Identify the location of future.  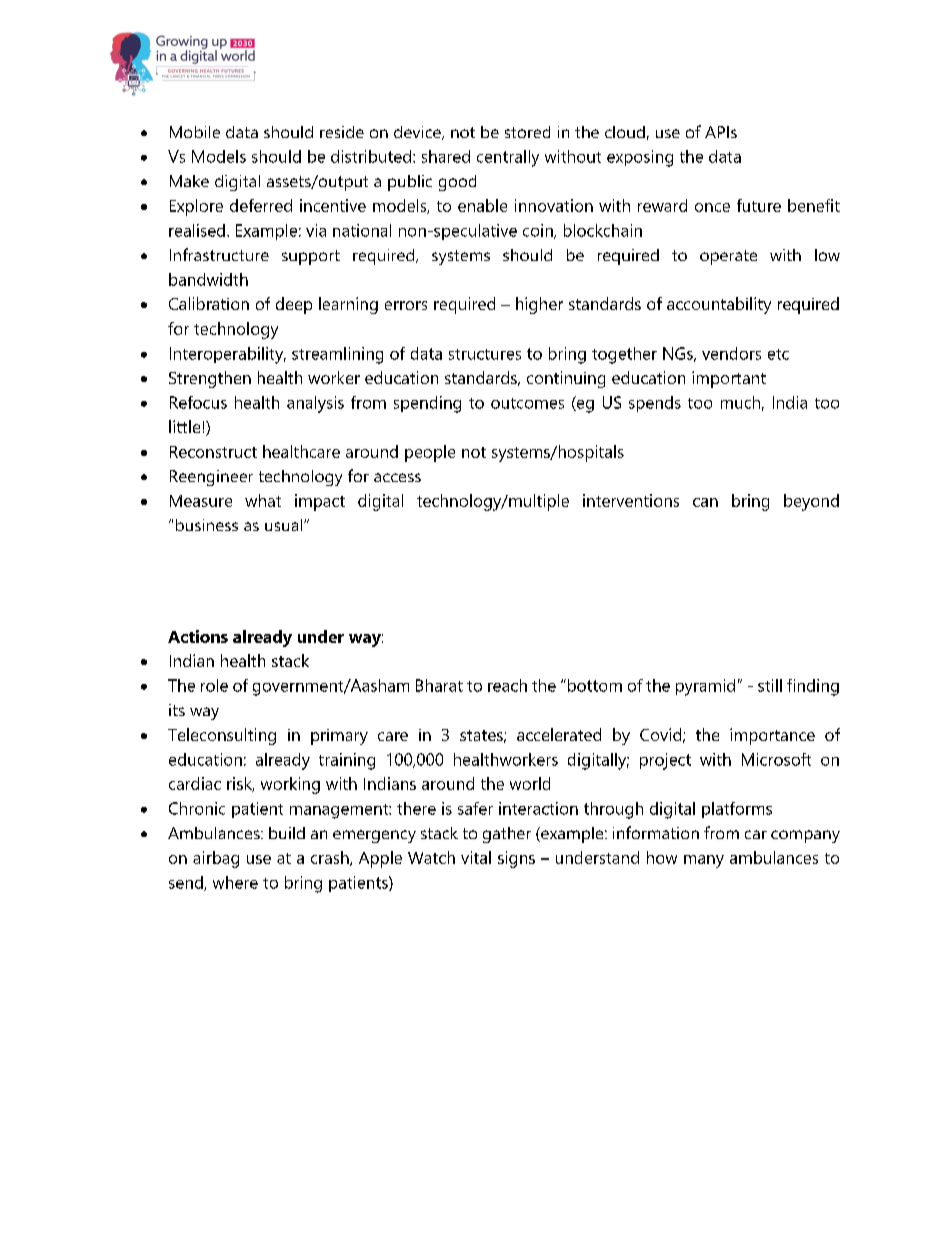
(759, 205).
